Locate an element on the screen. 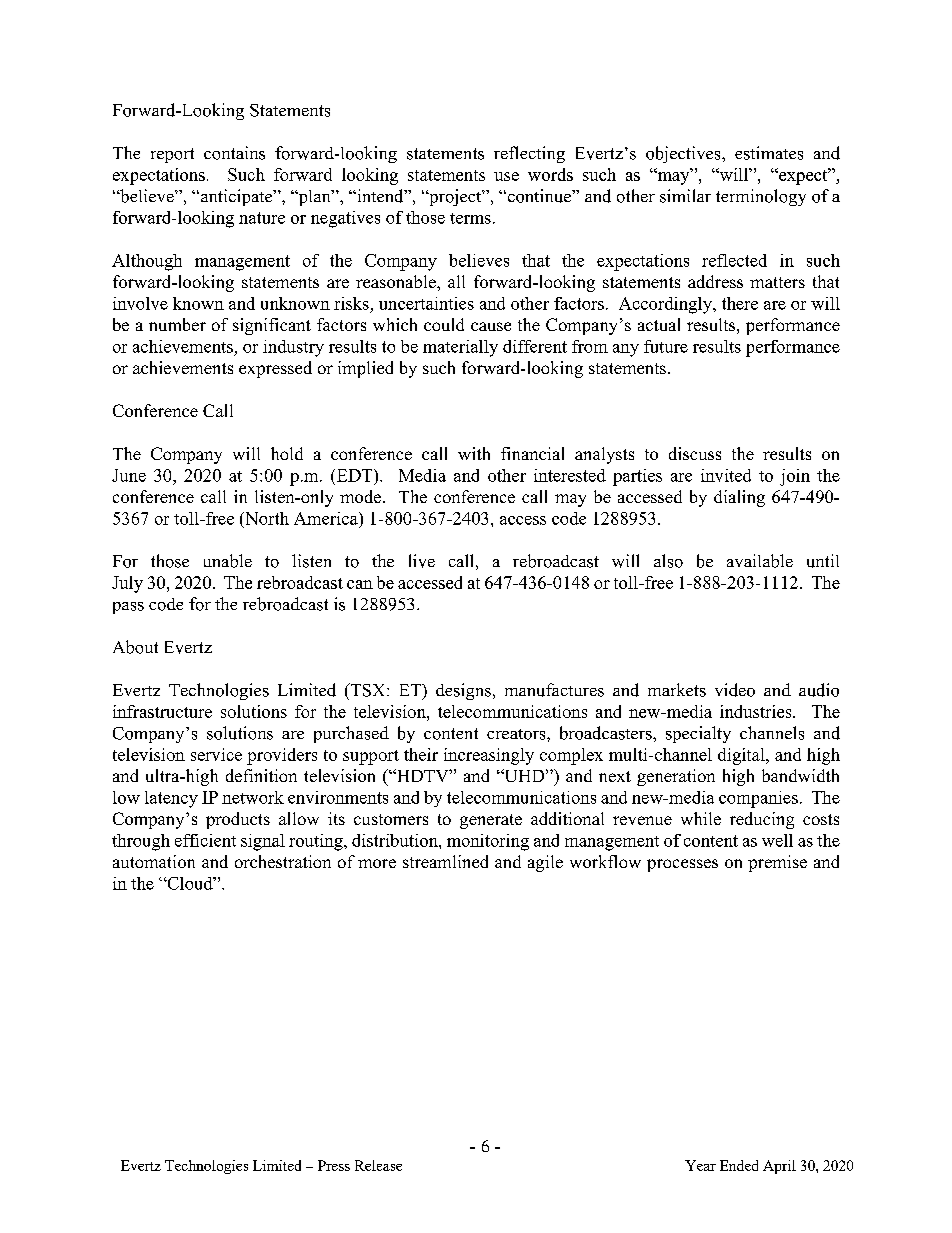 The width and height of the screenshot is (952, 1233). terminology is located at coordinates (761, 197).
